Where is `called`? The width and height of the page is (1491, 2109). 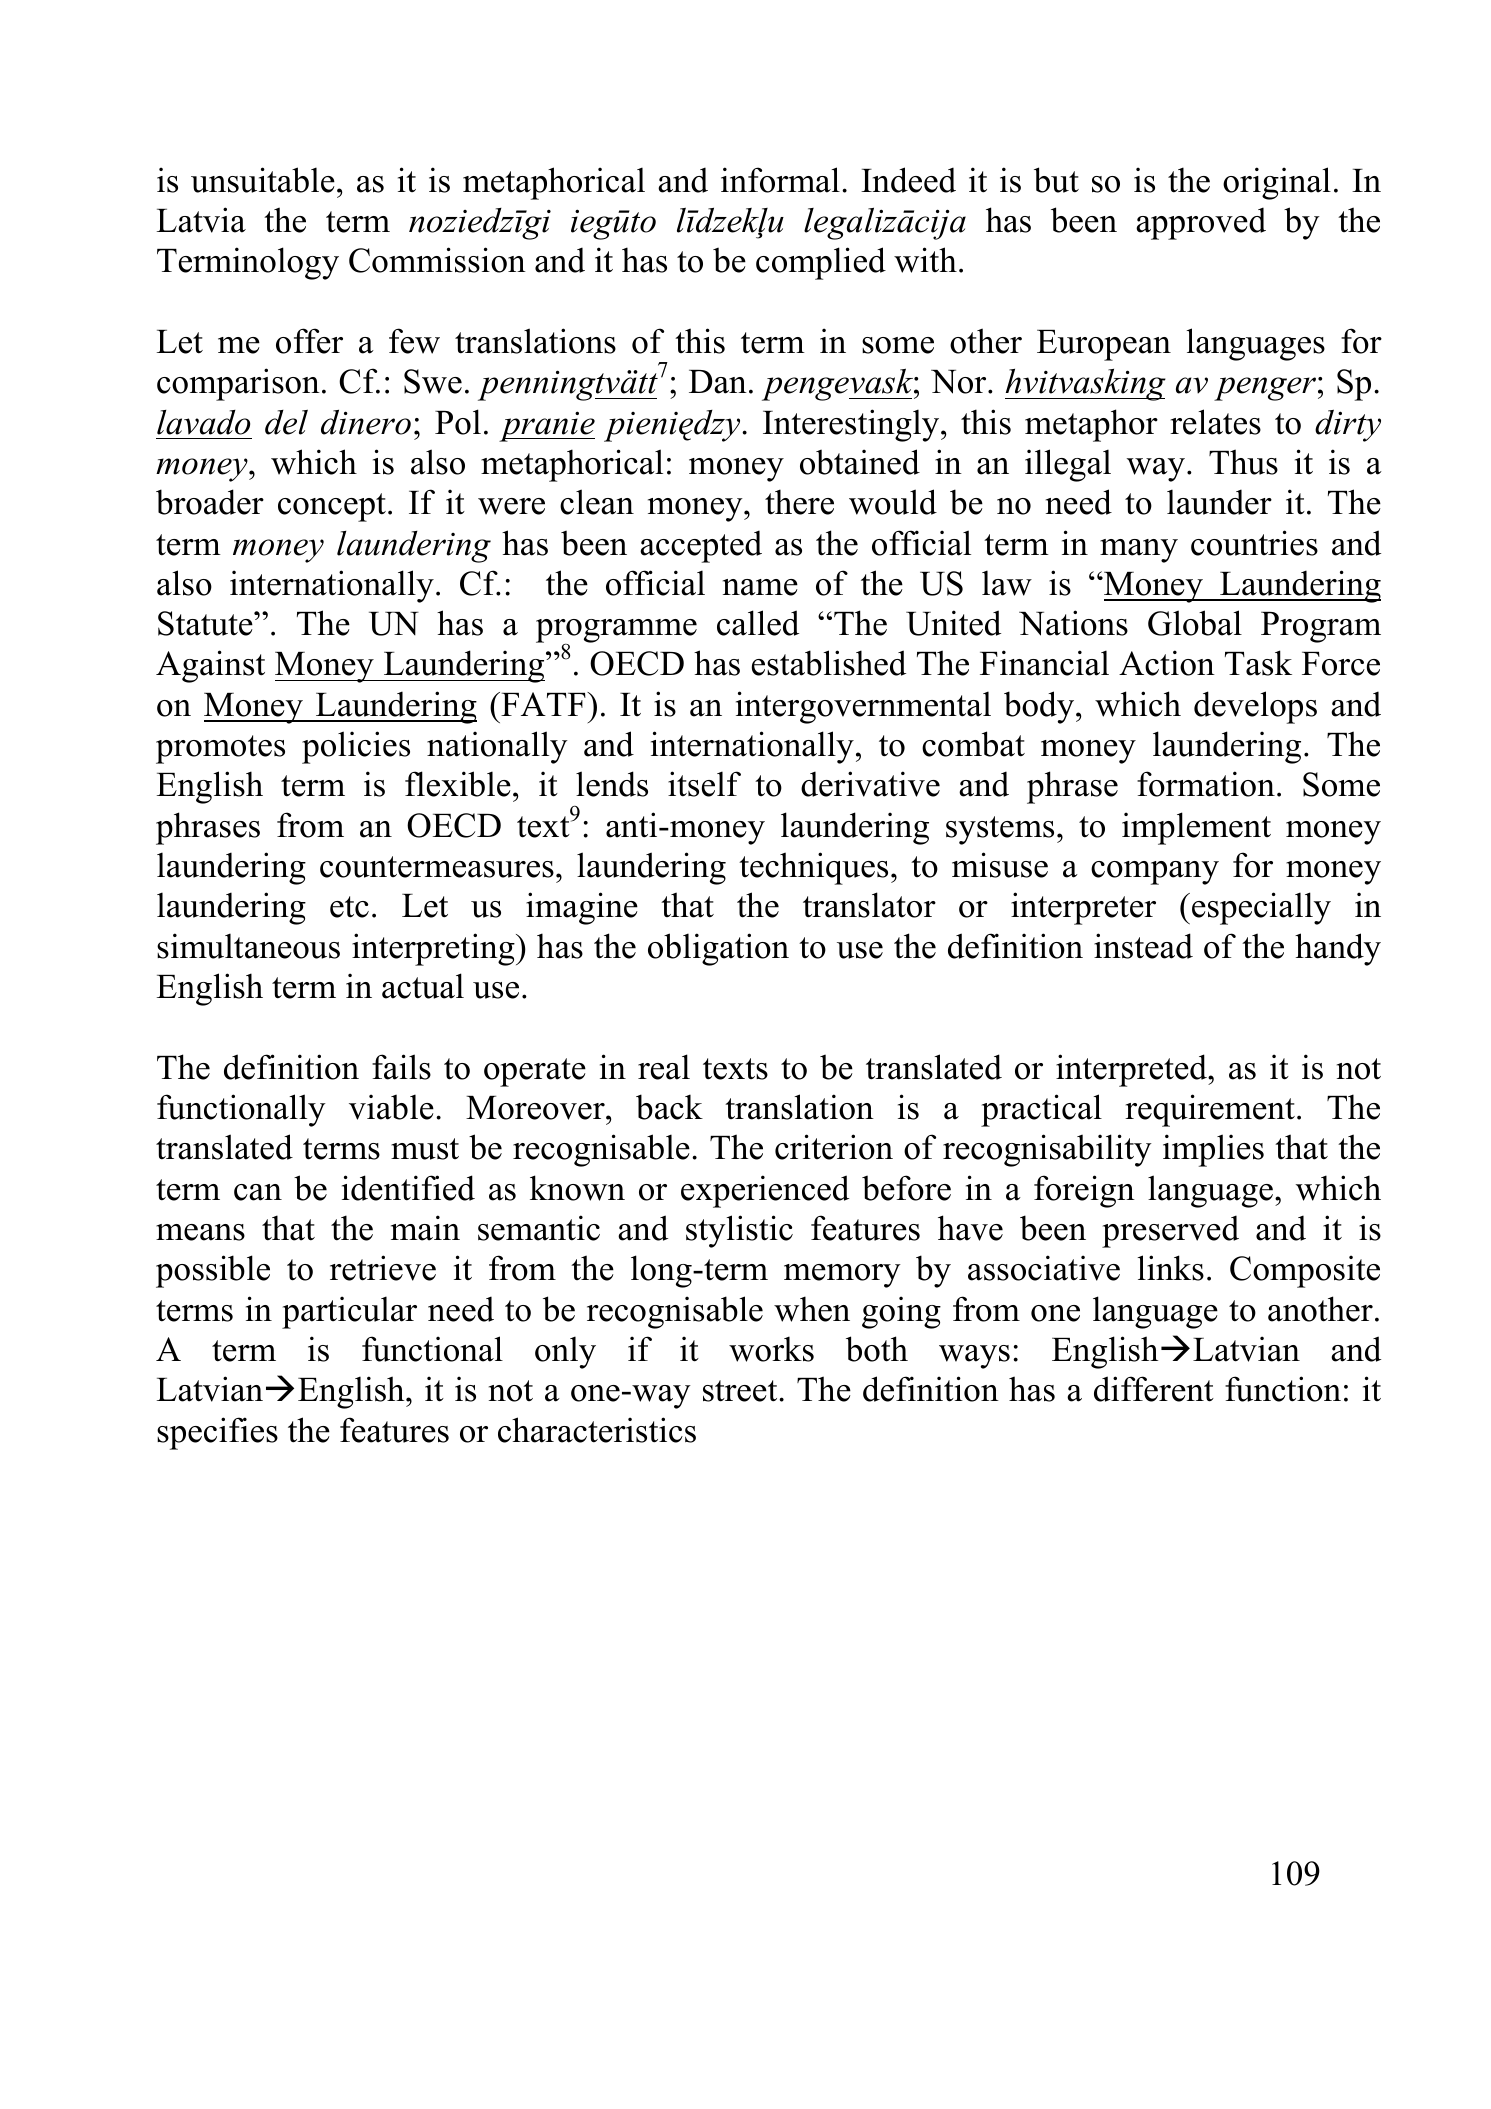
called is located at coordinates (758, 623).
